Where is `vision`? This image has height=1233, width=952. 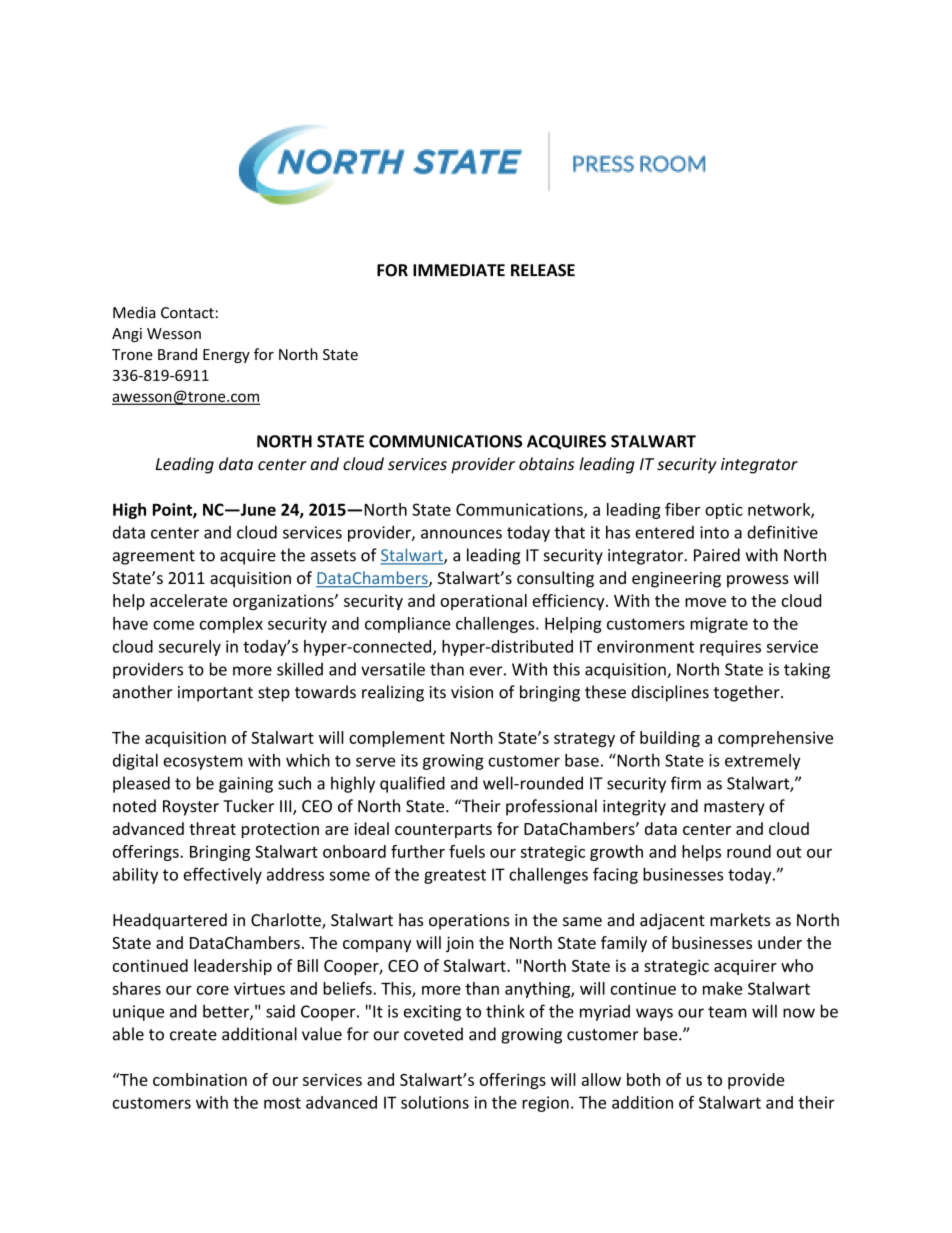
vision is located at coordinates (472, 692).
